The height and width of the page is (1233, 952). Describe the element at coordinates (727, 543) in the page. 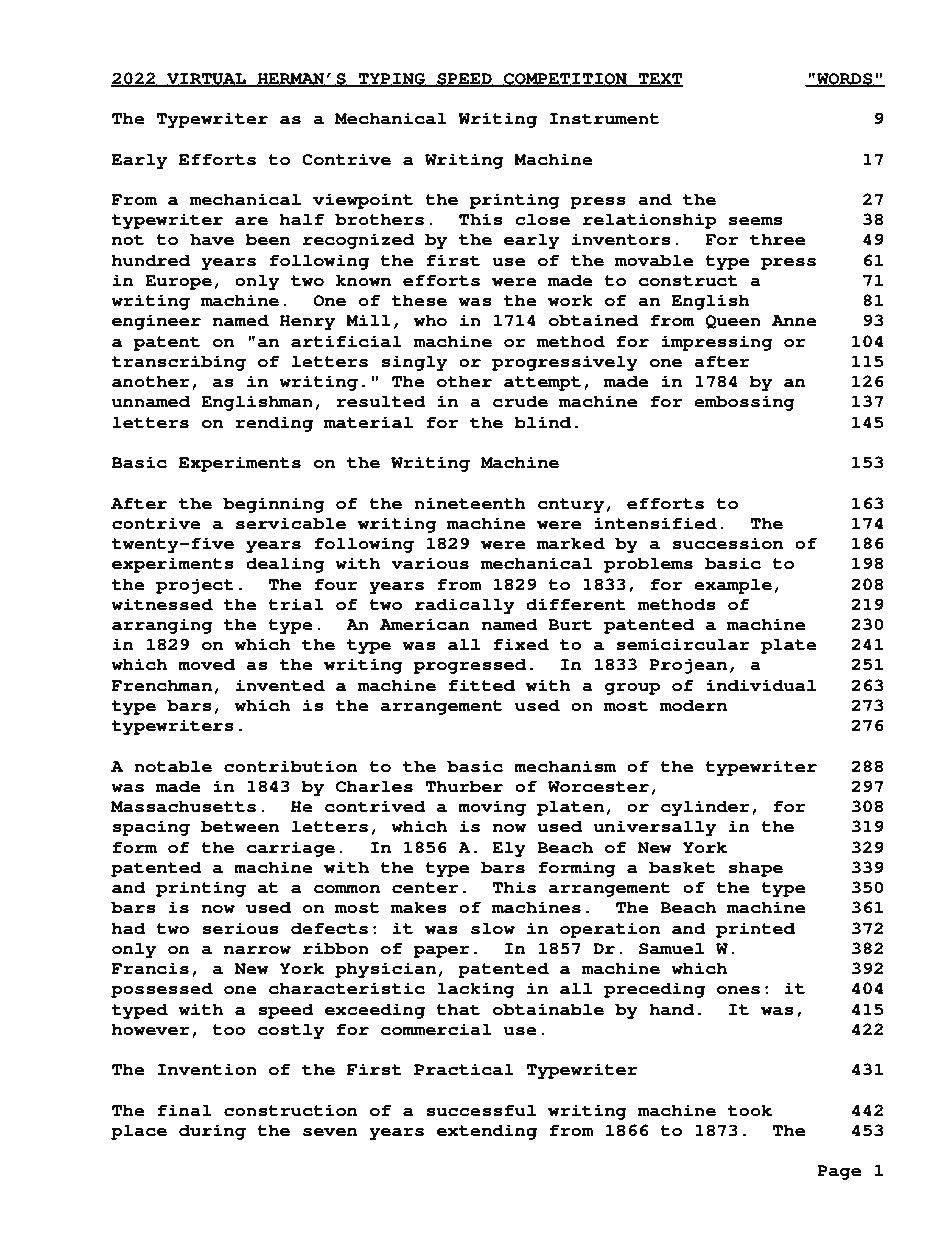

I see `succession` at that location.
